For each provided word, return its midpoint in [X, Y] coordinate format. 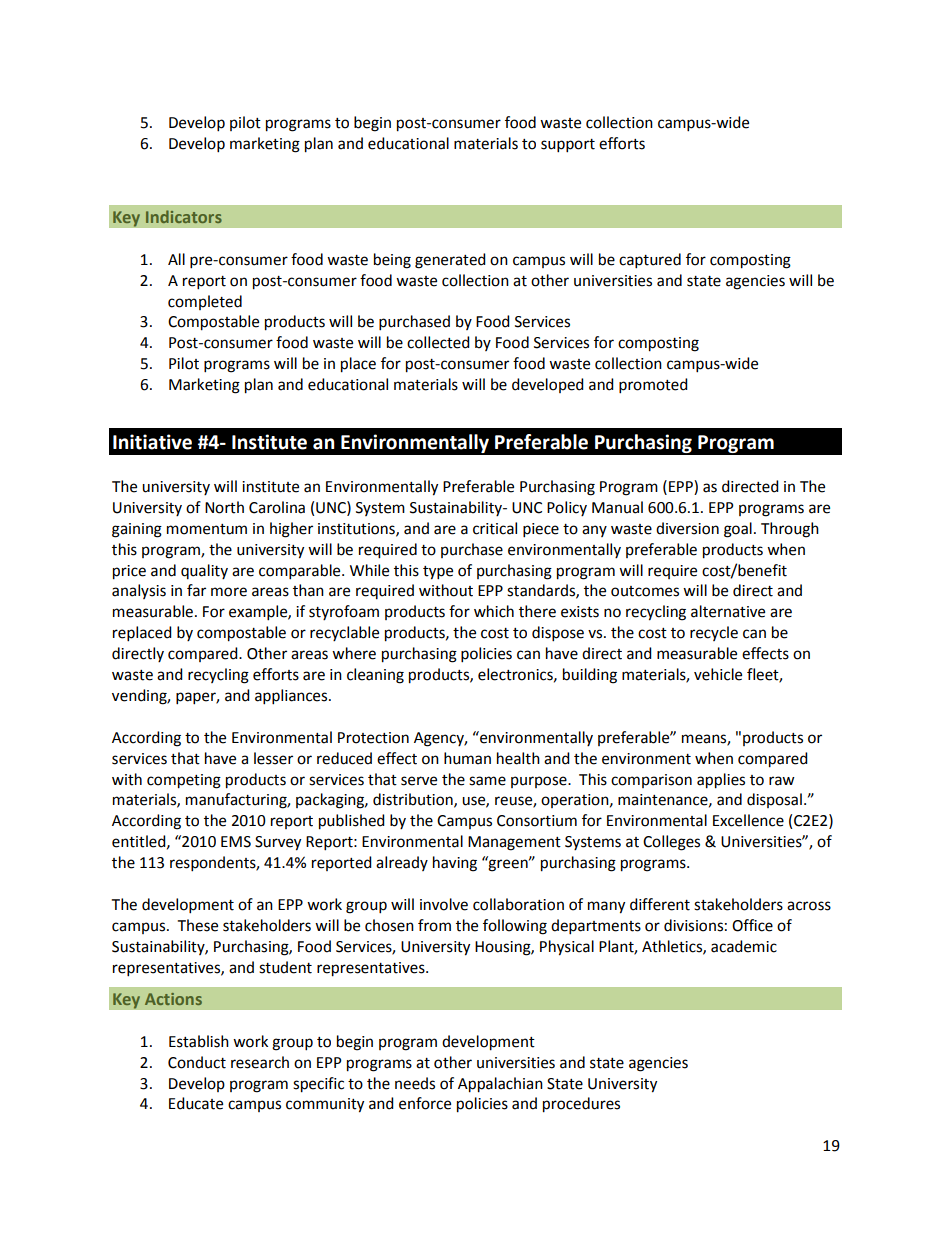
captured [650, 261]
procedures [581, 1105]
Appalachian [500, 1085]
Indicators [184, 216]
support [568, 146]
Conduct [197, 1062]
